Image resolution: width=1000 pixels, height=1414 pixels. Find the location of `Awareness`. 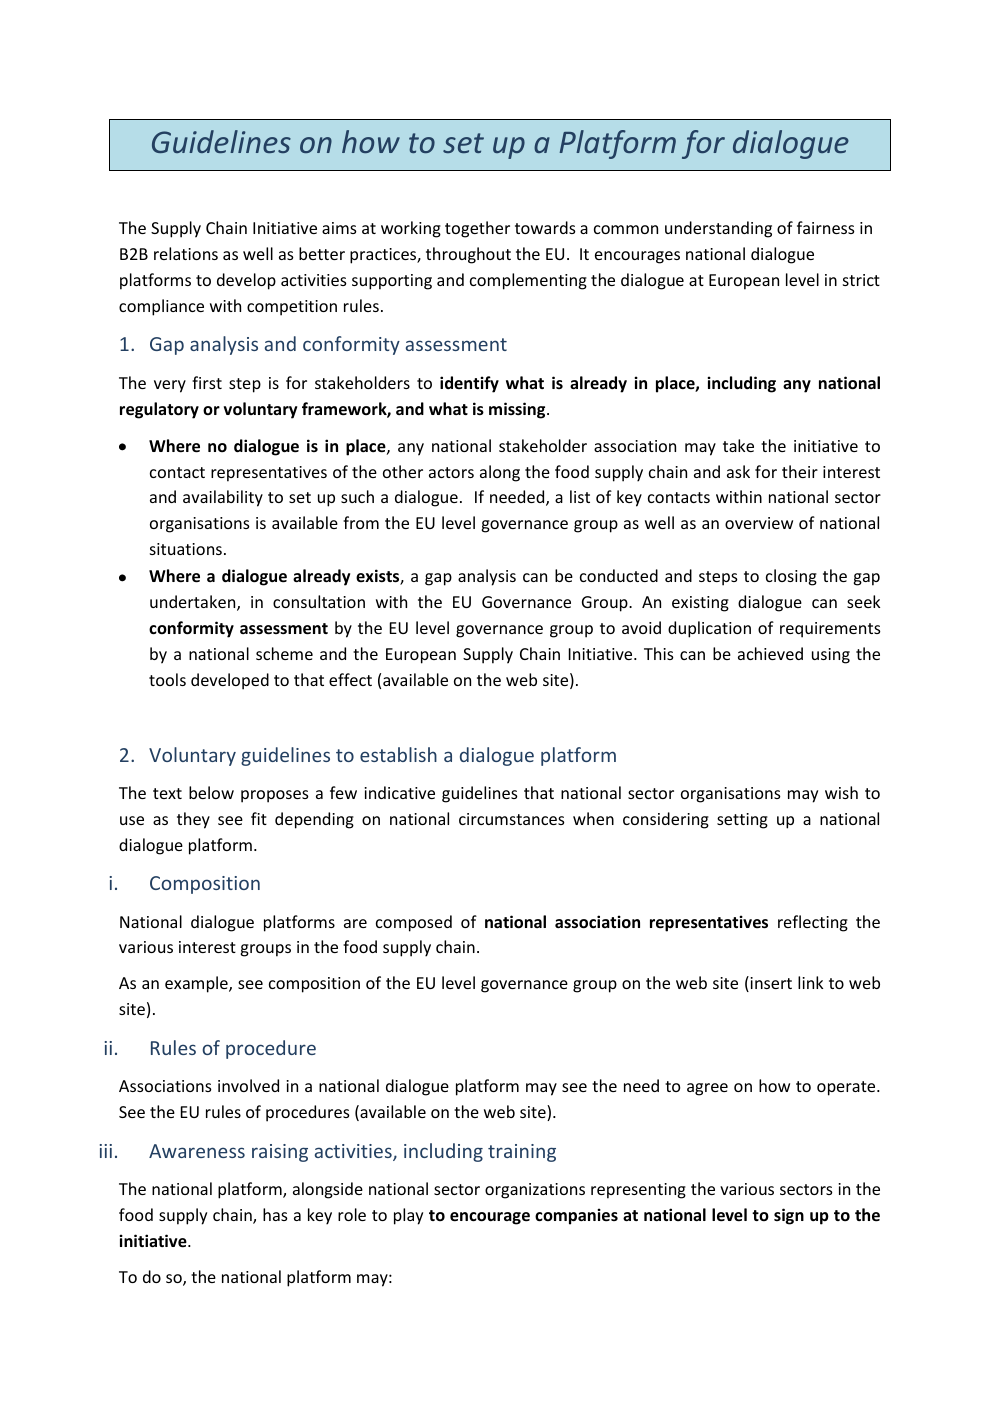

Awareness is located at coordinates (197, 1151).
